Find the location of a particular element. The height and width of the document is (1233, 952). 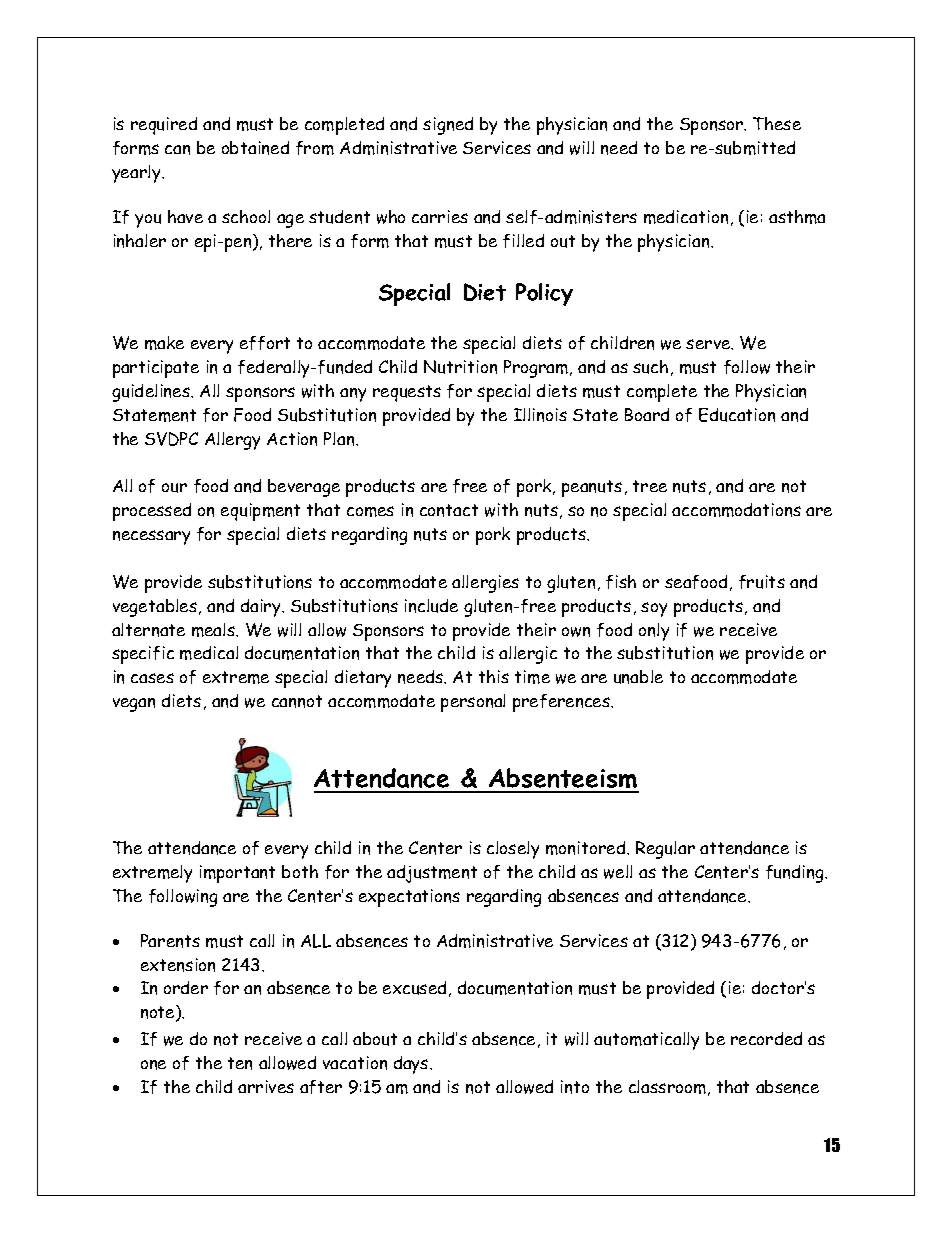

vegan is located at coordinates (134, 705).
